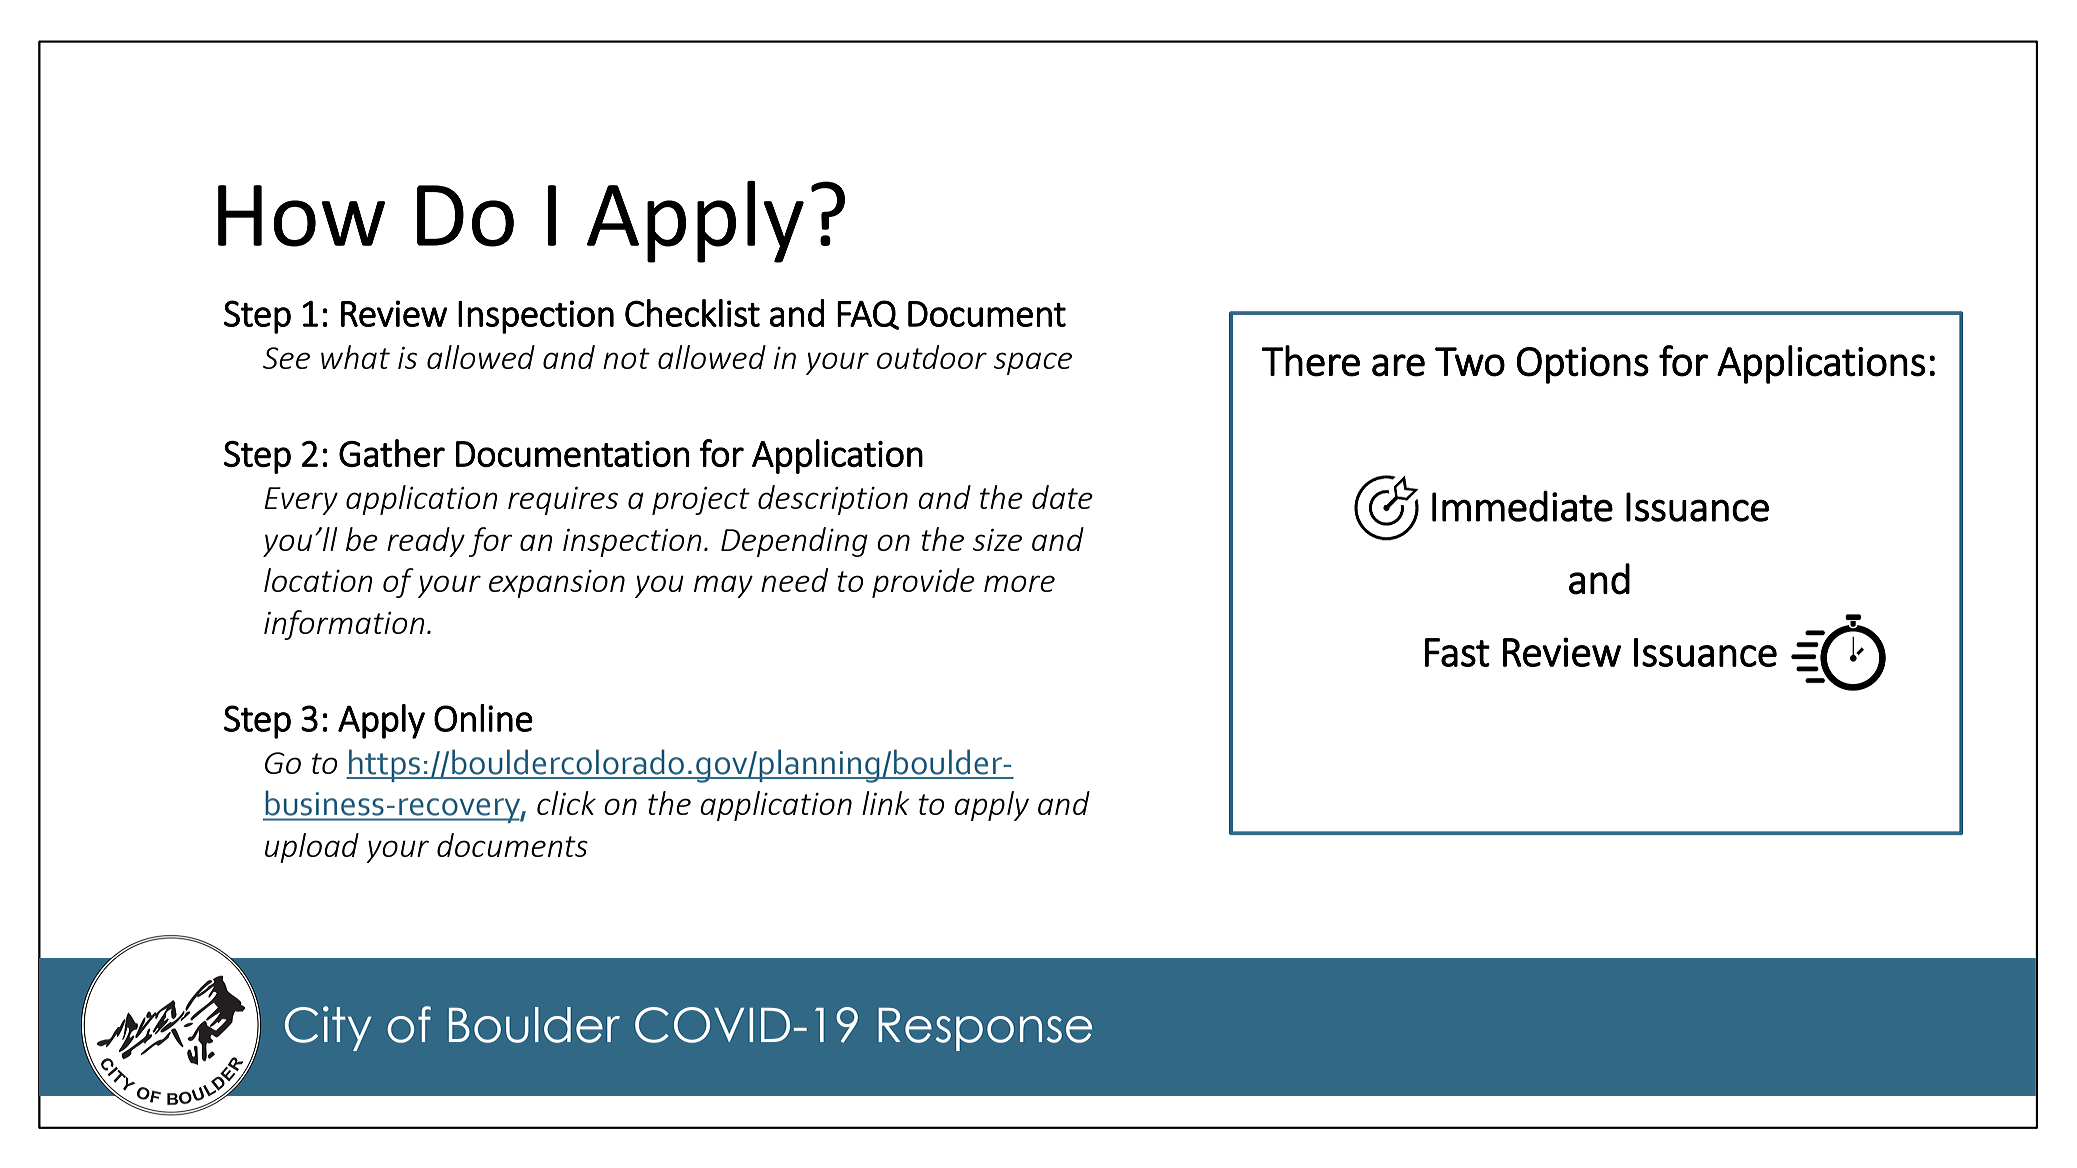  I want to click on more, so click(1019, 583).
